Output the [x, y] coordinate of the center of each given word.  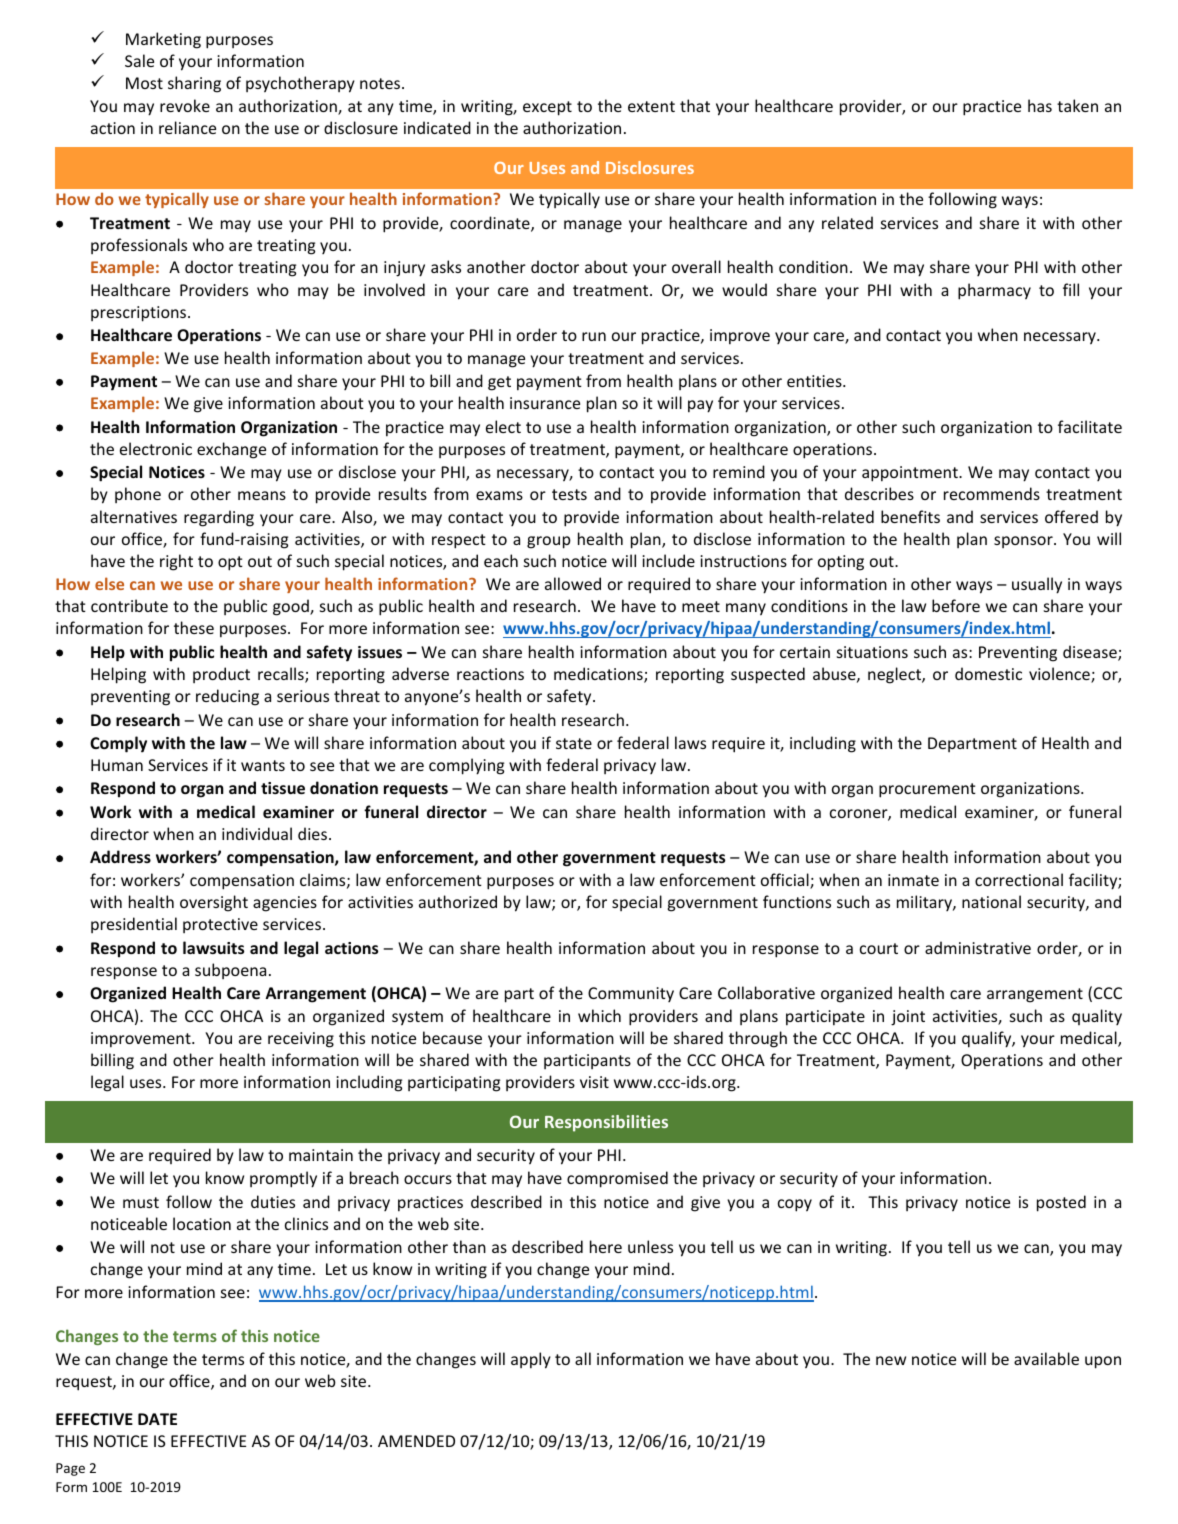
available [1046, 1358]
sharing [194, 84]
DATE [157, 1419]
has [1040, 105]
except [547, 108]
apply [531, 1360]
